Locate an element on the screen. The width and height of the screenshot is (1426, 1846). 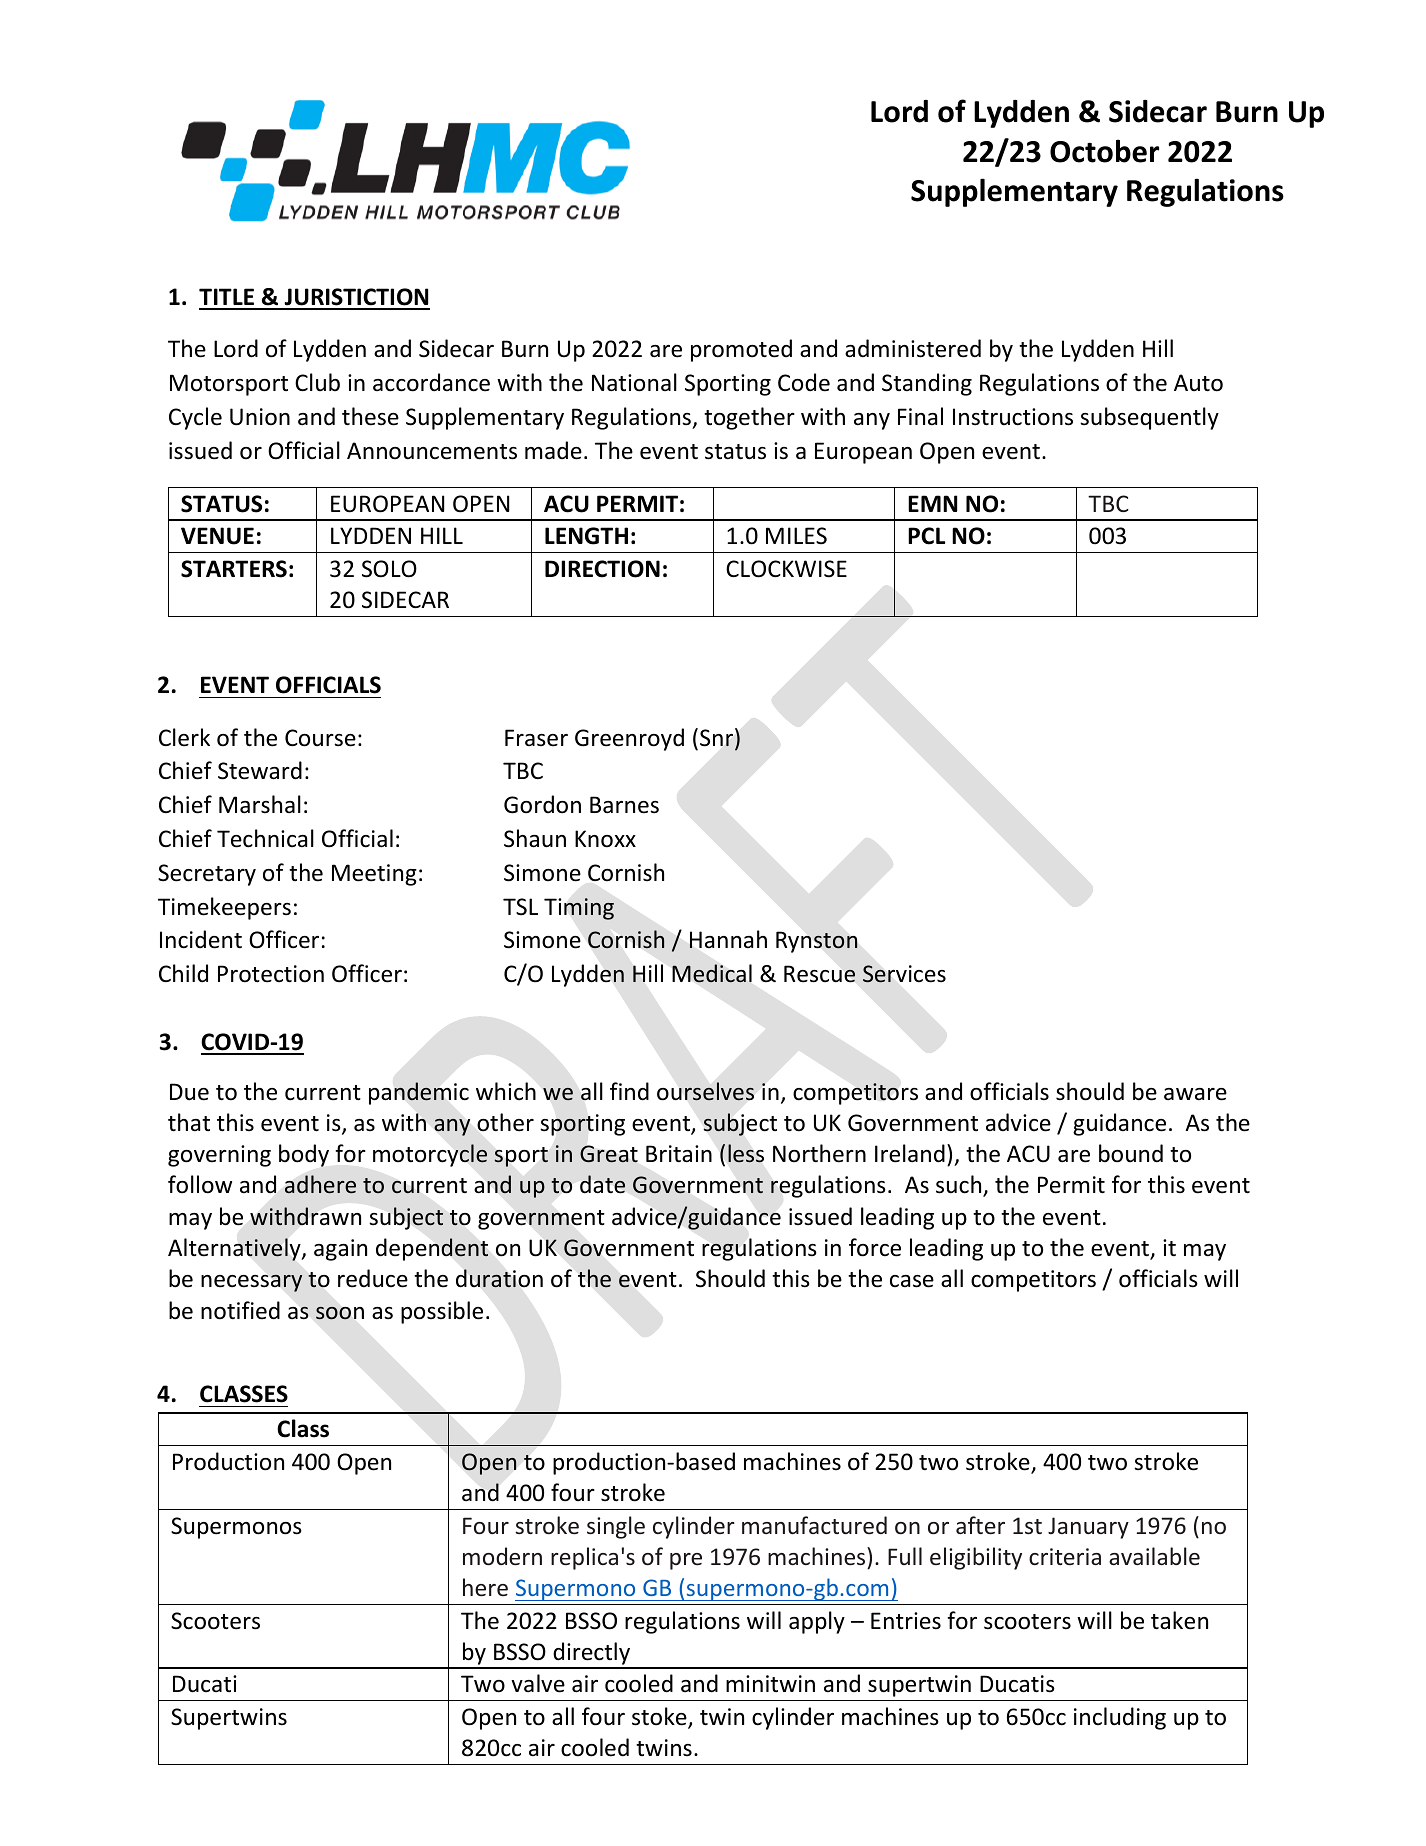
Club is located at coordinates (317, 382).
